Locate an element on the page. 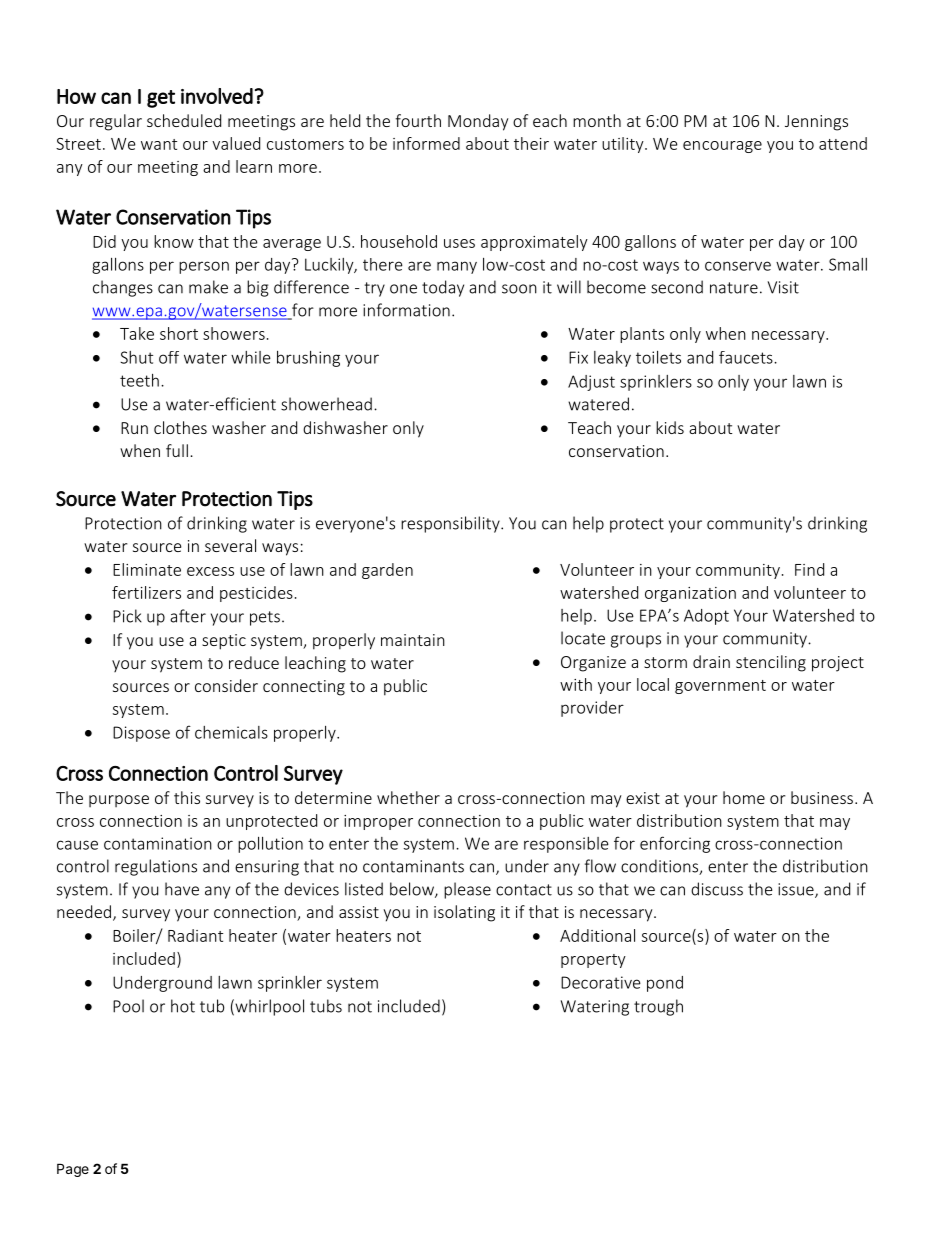 This page has width=952, height=1233. scheduled is located at coordinates (184, 120).
